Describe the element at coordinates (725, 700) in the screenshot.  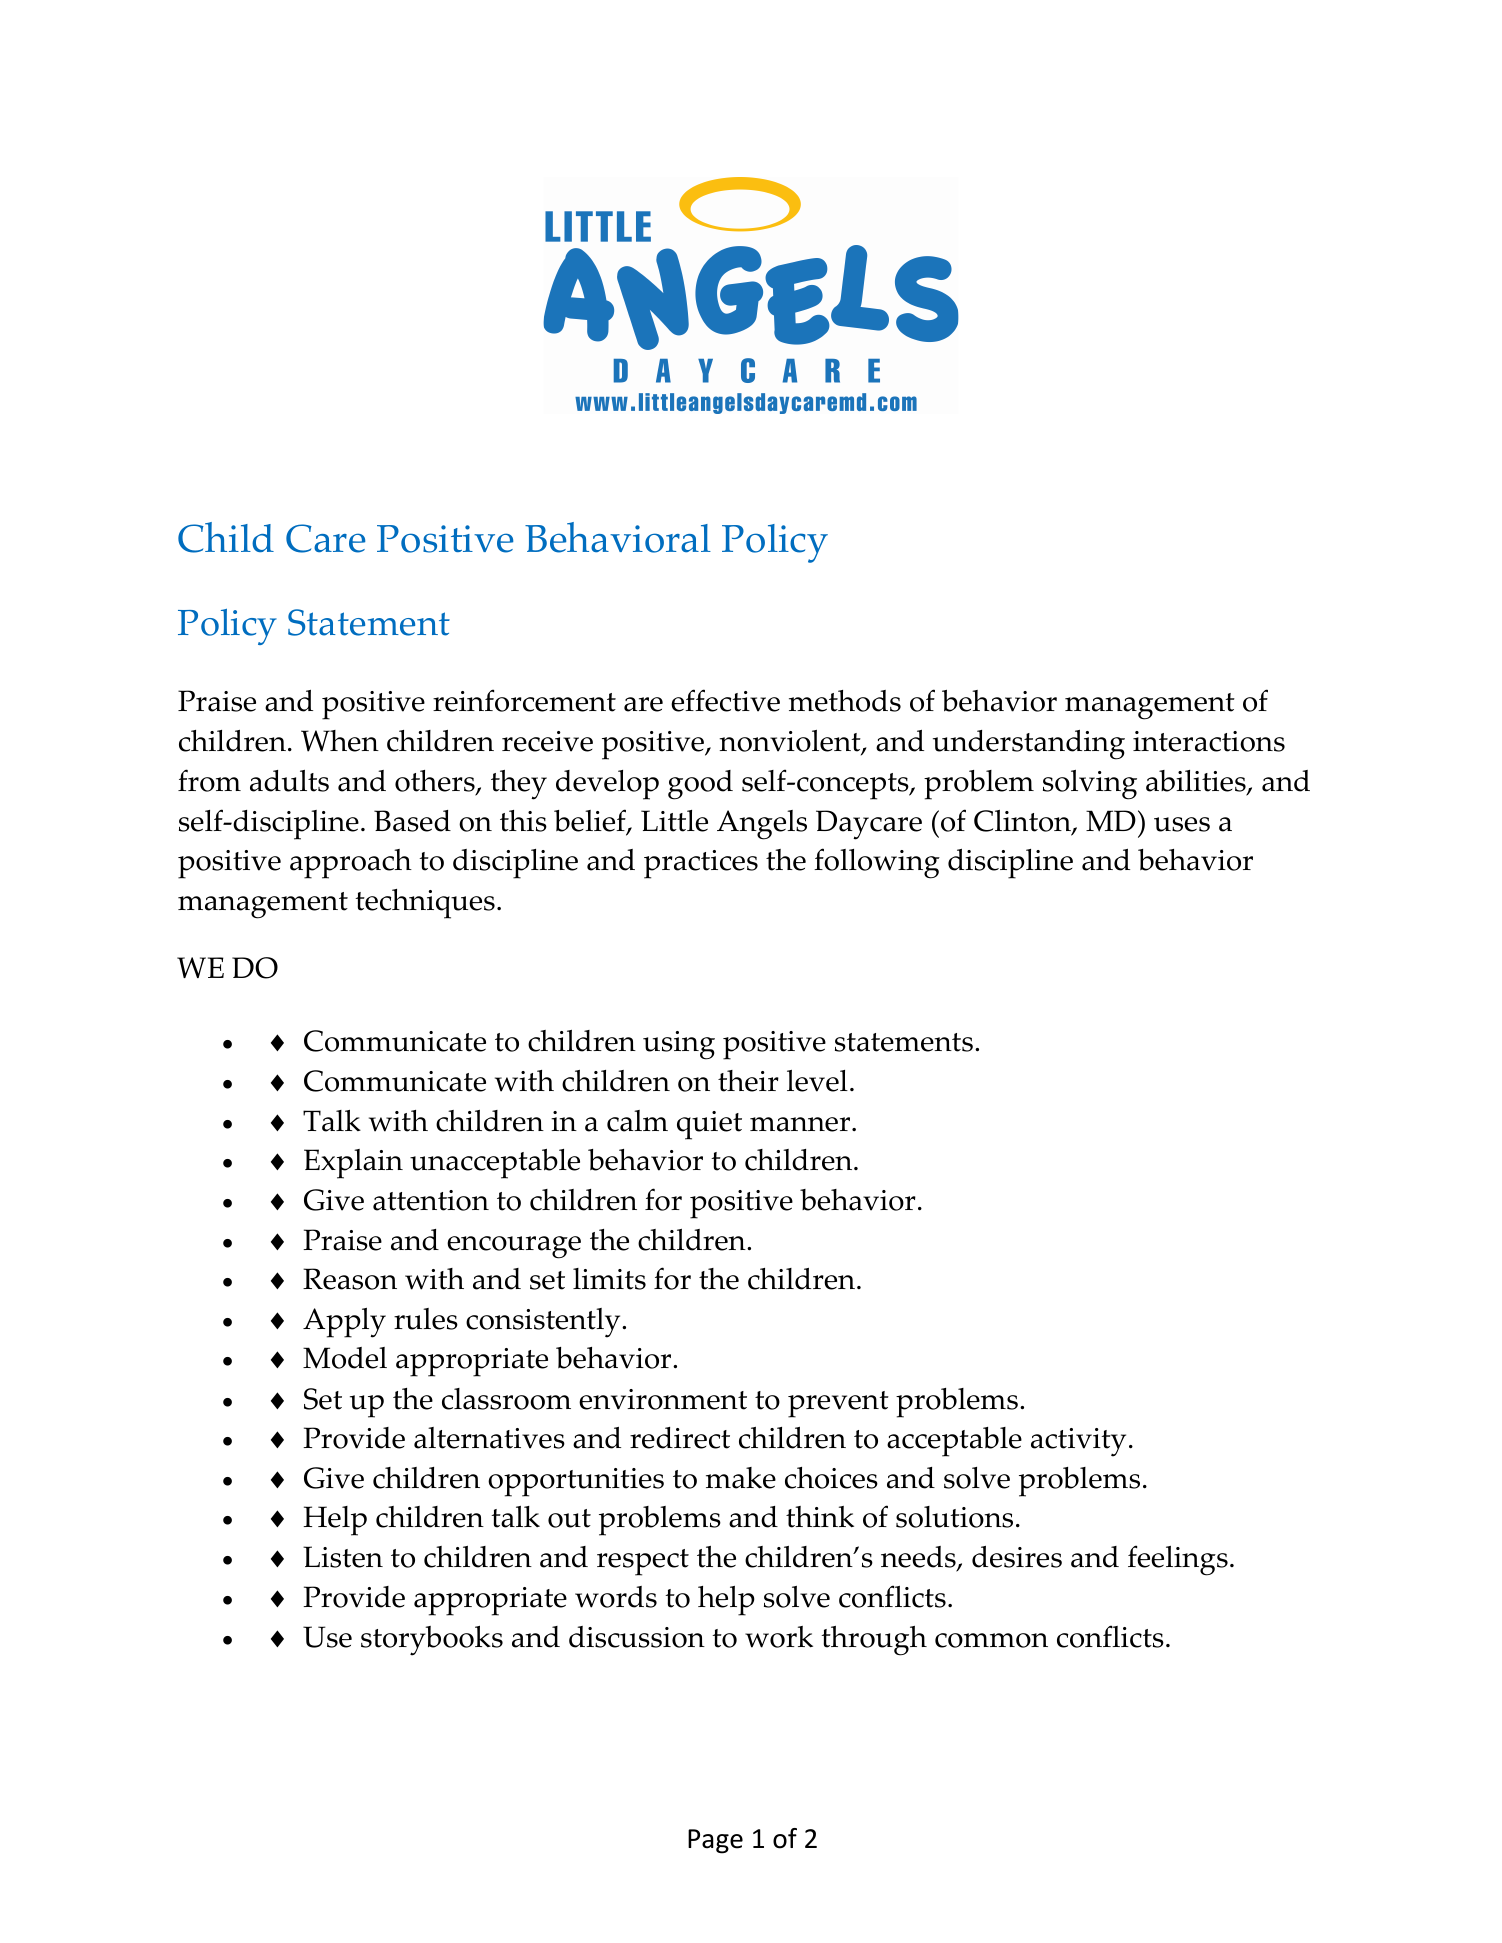
I see `effective` at that location.
